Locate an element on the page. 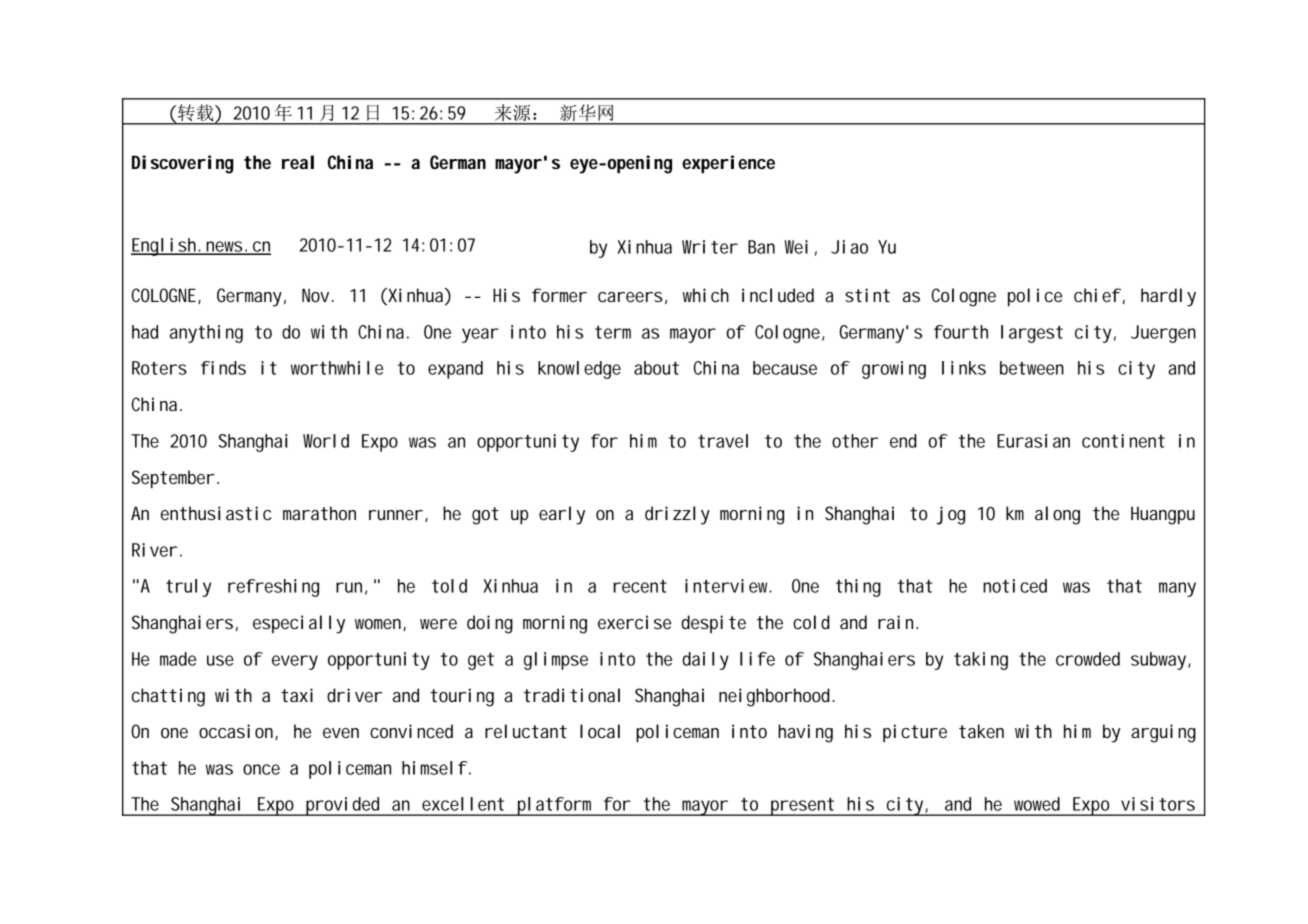  present is located at coordinates (802, 807).
